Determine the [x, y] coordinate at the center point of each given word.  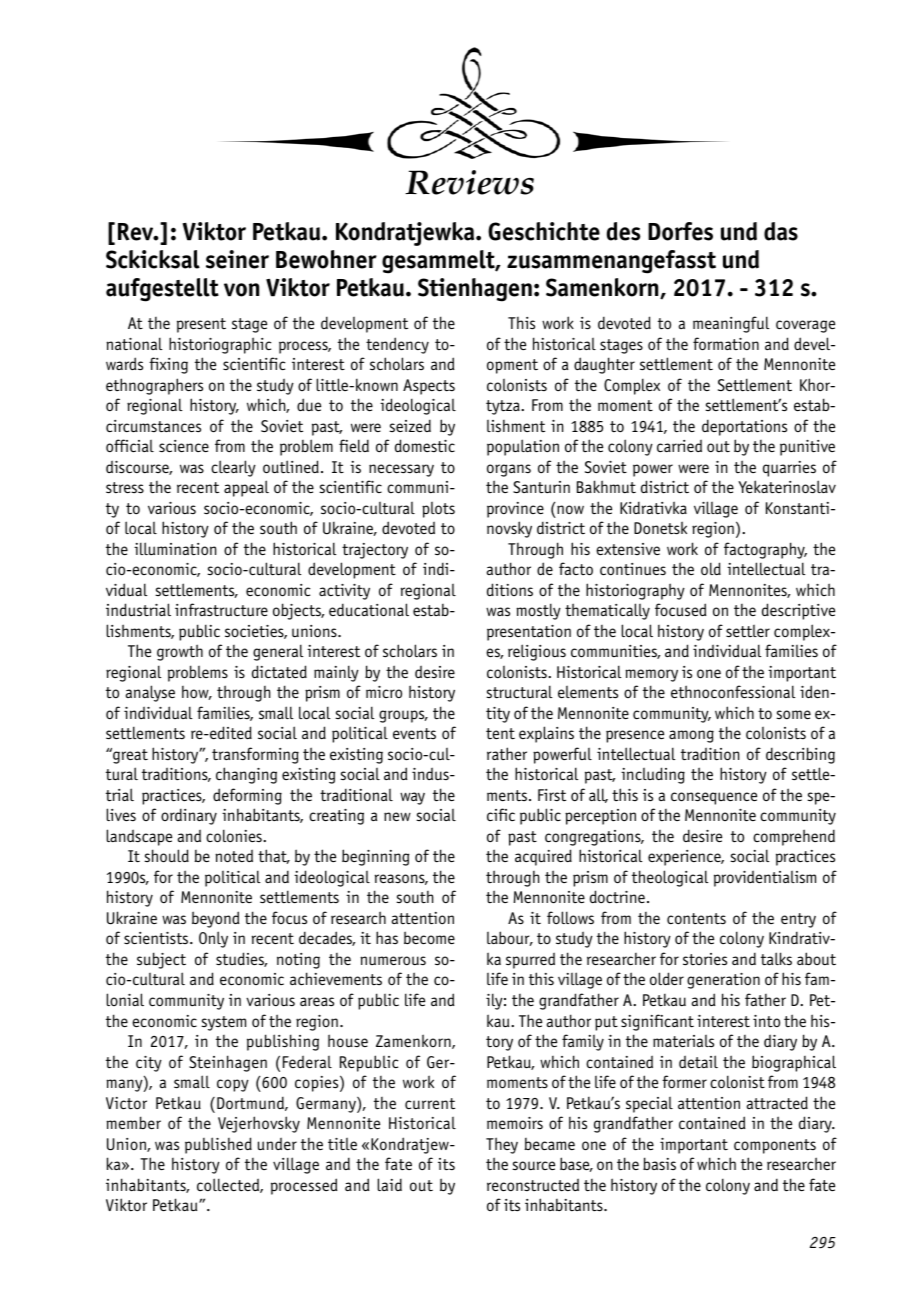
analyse [150, 693]
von [241, 290]
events [414, 733]
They [502, 1145]
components [775, 1146]
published [218, 1145]
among [691, 736]
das [781, 231]
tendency [397, 345]
